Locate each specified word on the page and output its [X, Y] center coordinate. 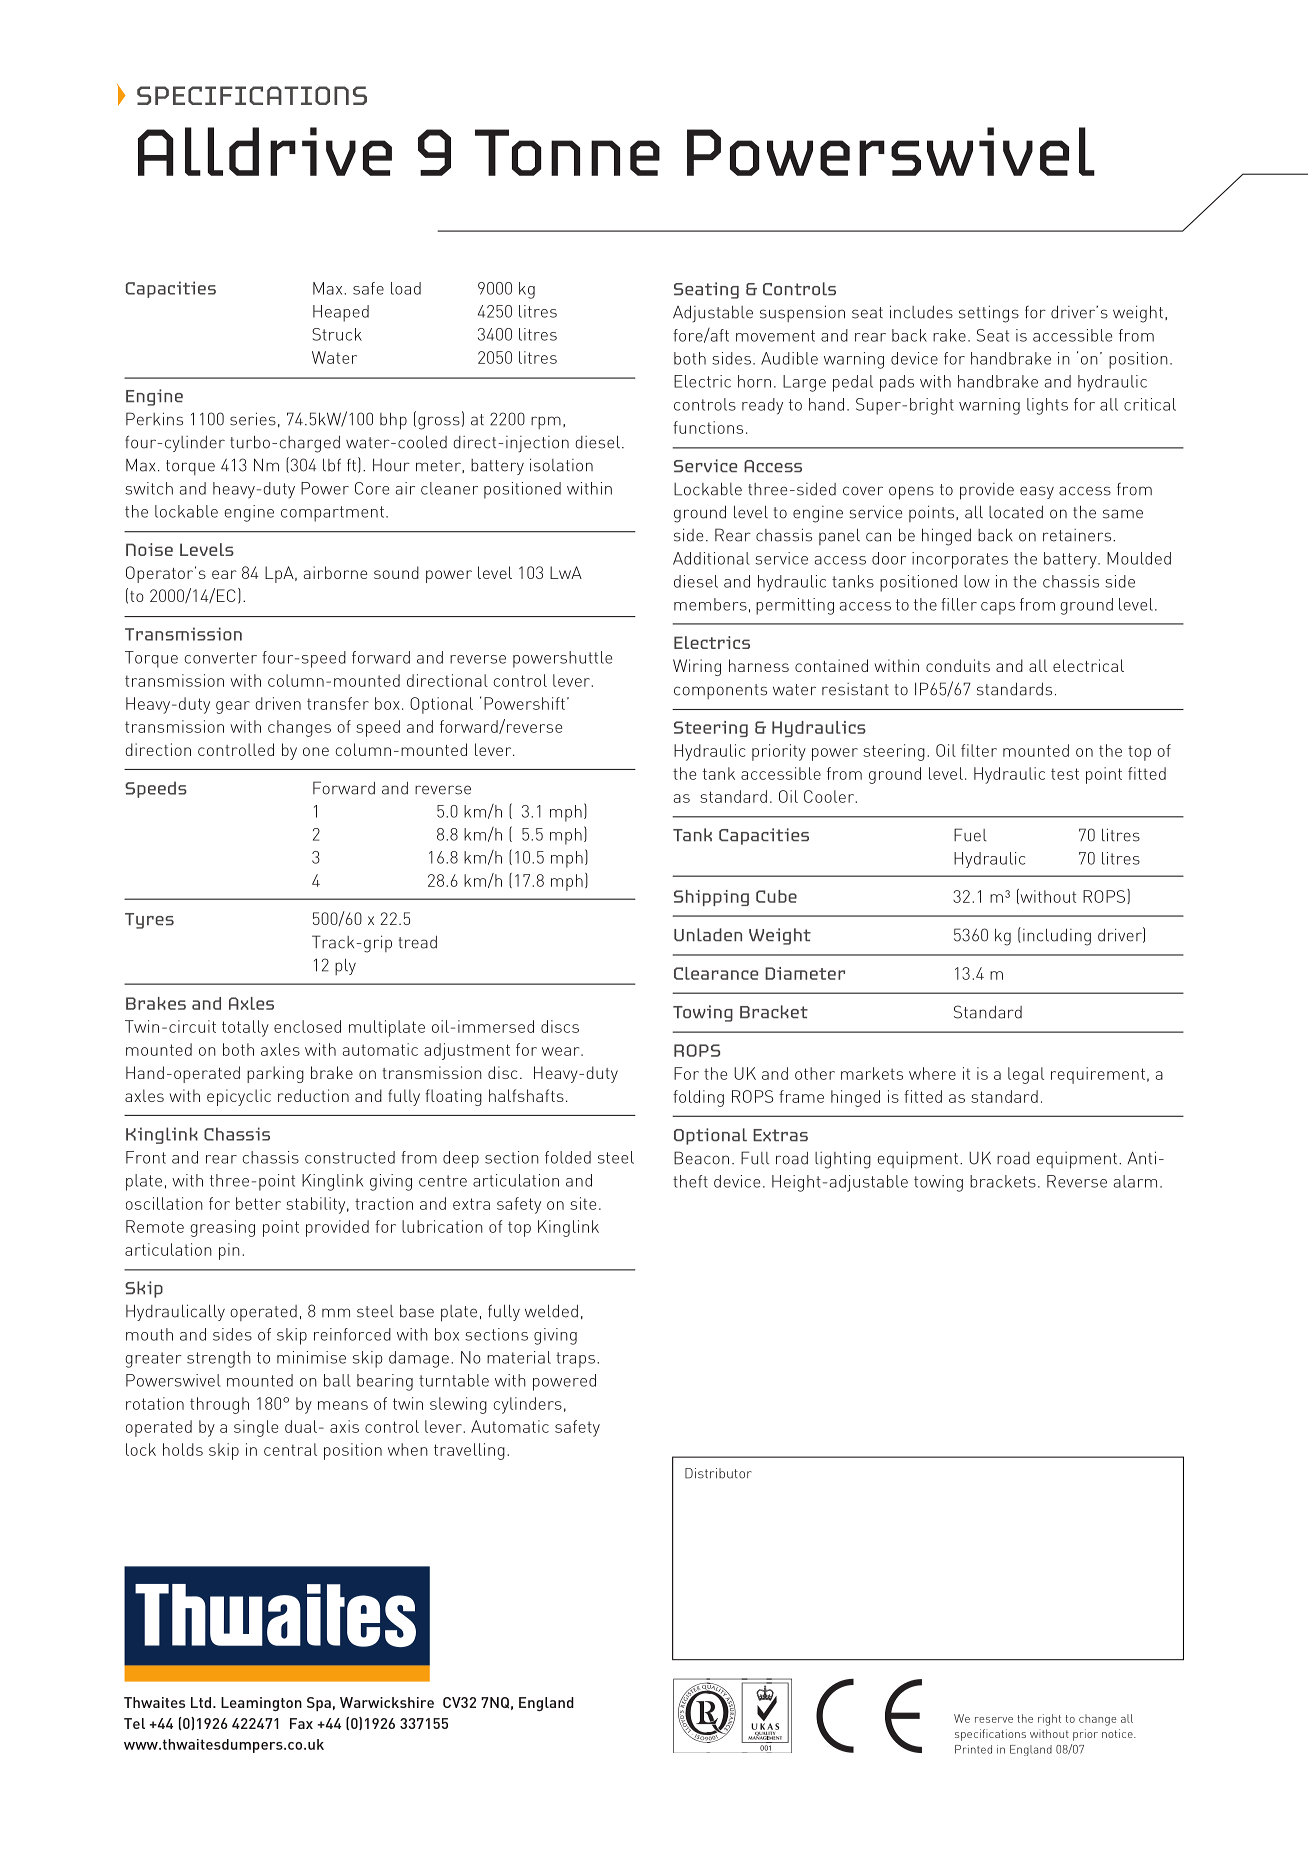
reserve [994, 1720]
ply [345, 966]
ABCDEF [732, 1715]
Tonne [567, 152]
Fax [301, 1723]
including [1057, 937]
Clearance [716, 973]
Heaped [341, 313]
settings [989, 314]
